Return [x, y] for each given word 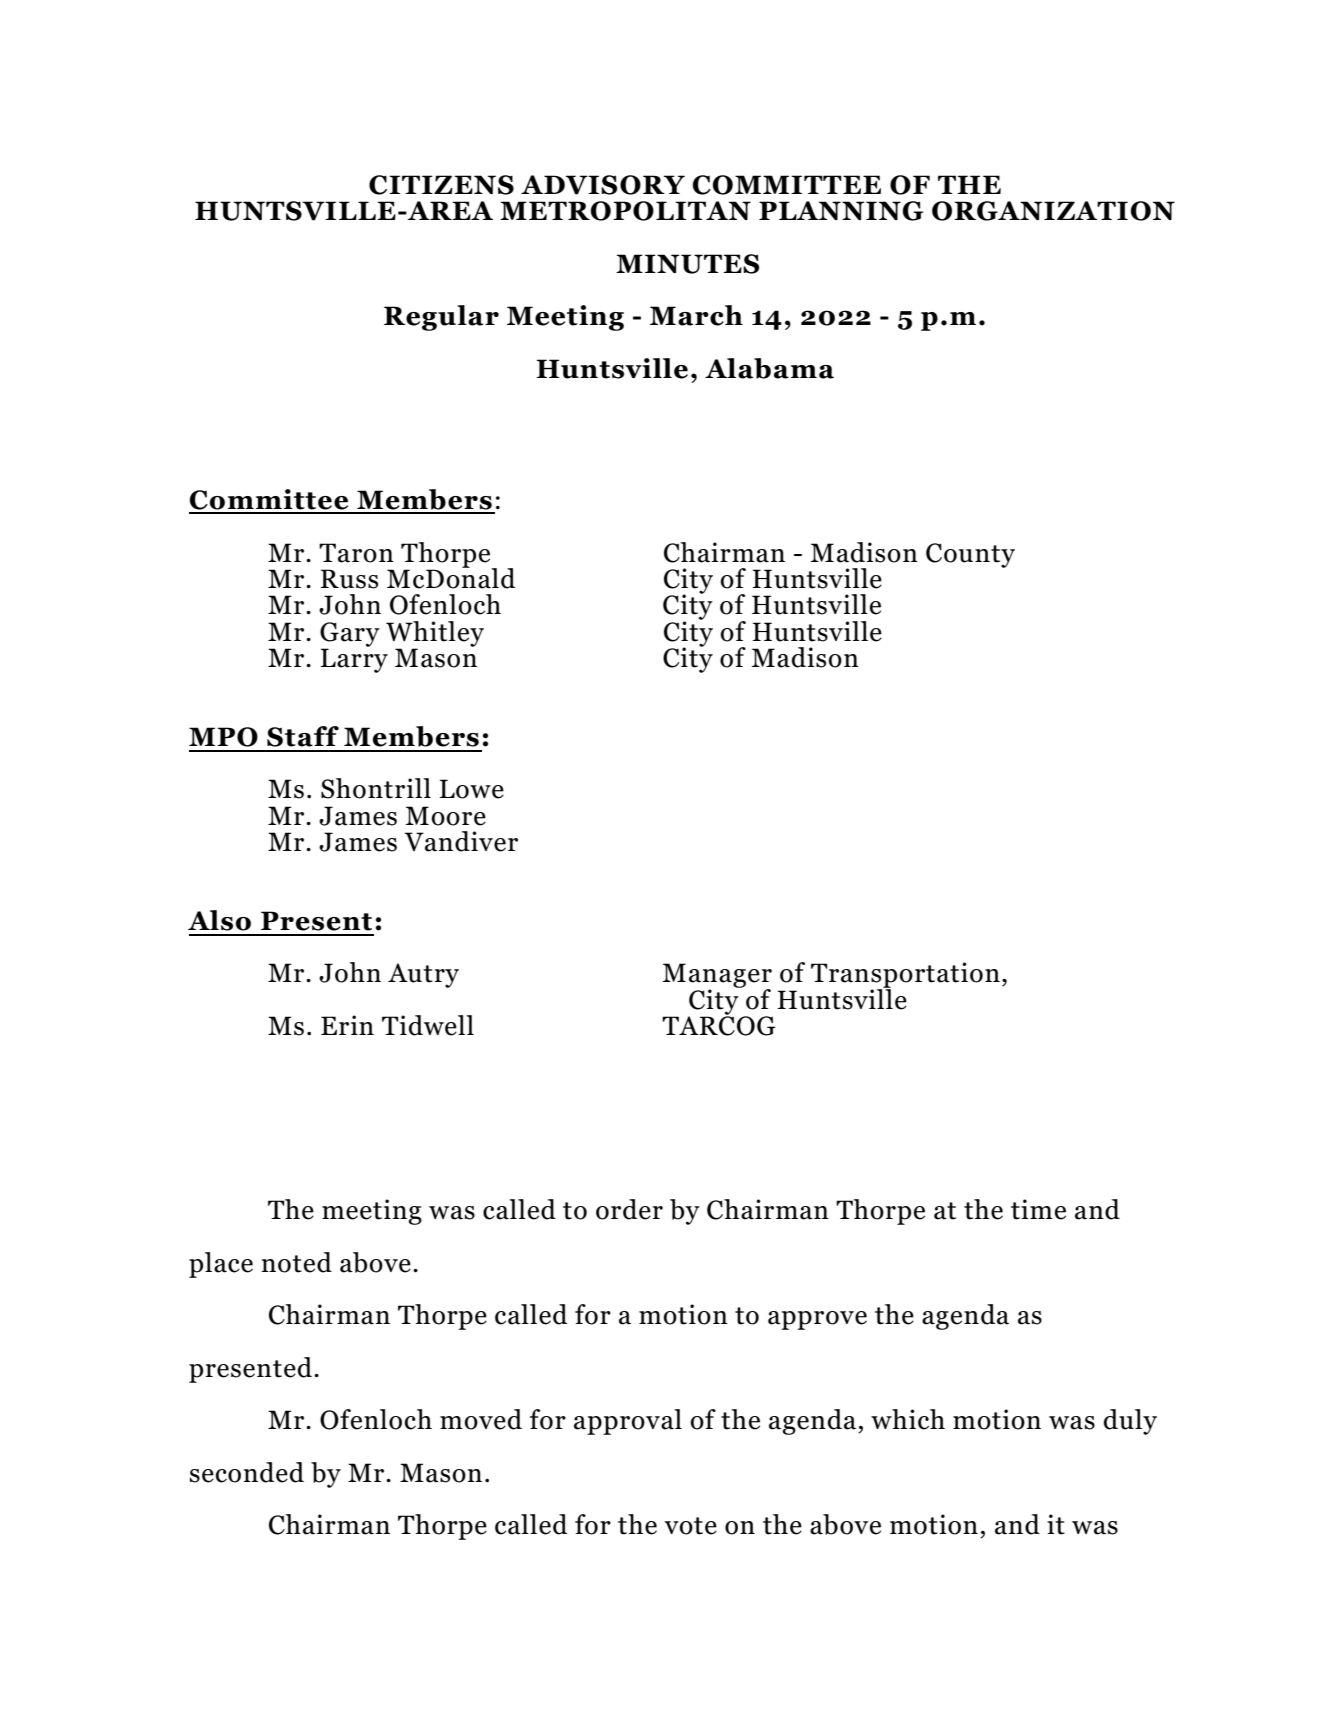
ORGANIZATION [1053, 211]
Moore [446, 816]
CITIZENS [441, 185]
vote [690, 1526]
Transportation [905, 976]
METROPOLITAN [625, 211]
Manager [717, 977]
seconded [247, 1472]
